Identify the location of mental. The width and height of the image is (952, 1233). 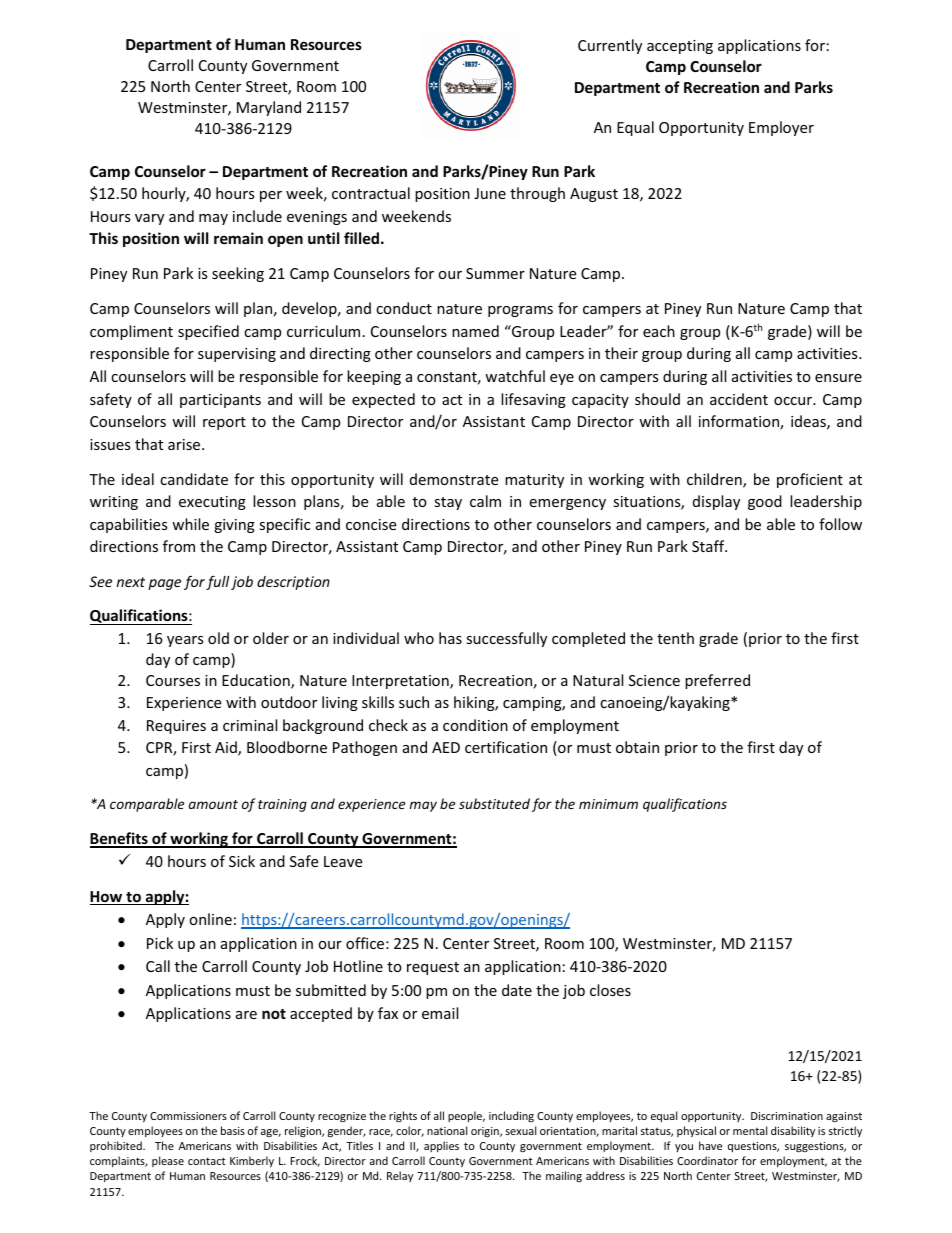
(750, 1130).
